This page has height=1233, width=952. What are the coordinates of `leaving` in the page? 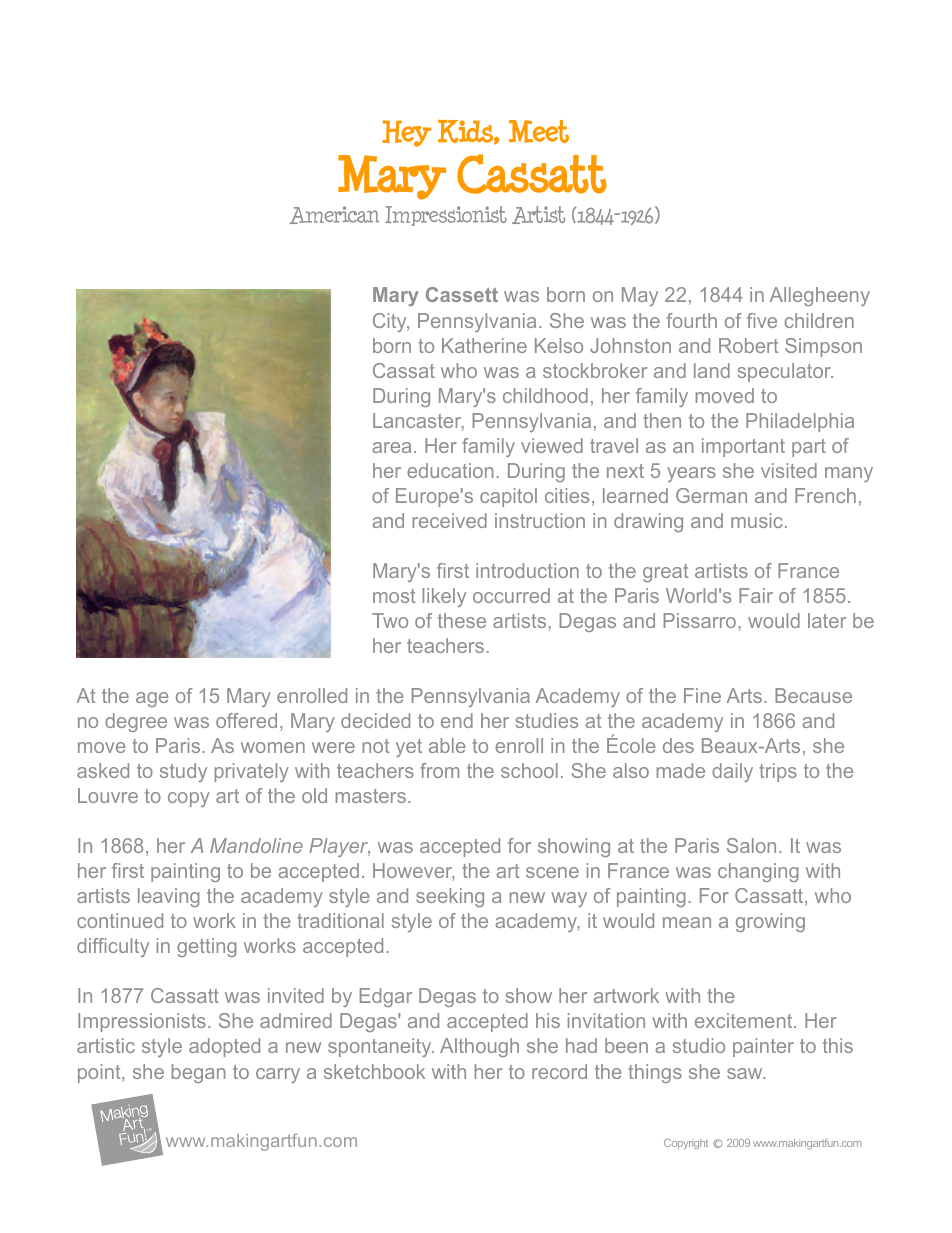 It's located at (169, 897).
